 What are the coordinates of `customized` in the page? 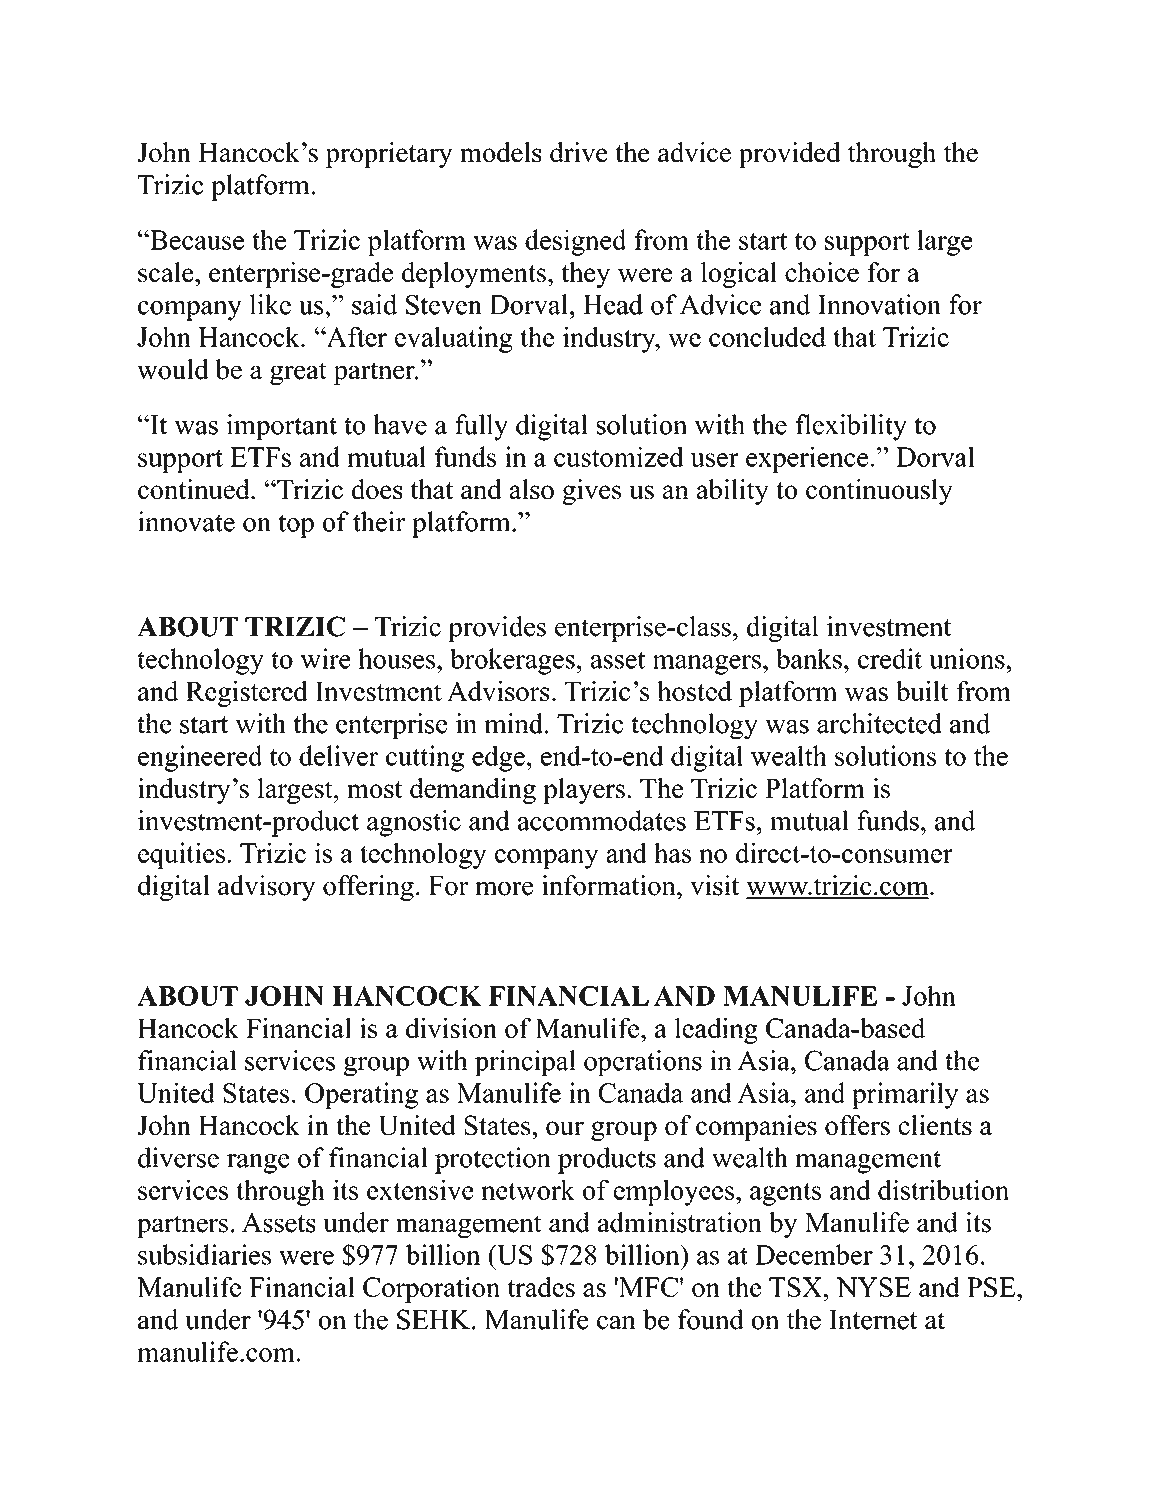 It's located at (619, 456).
